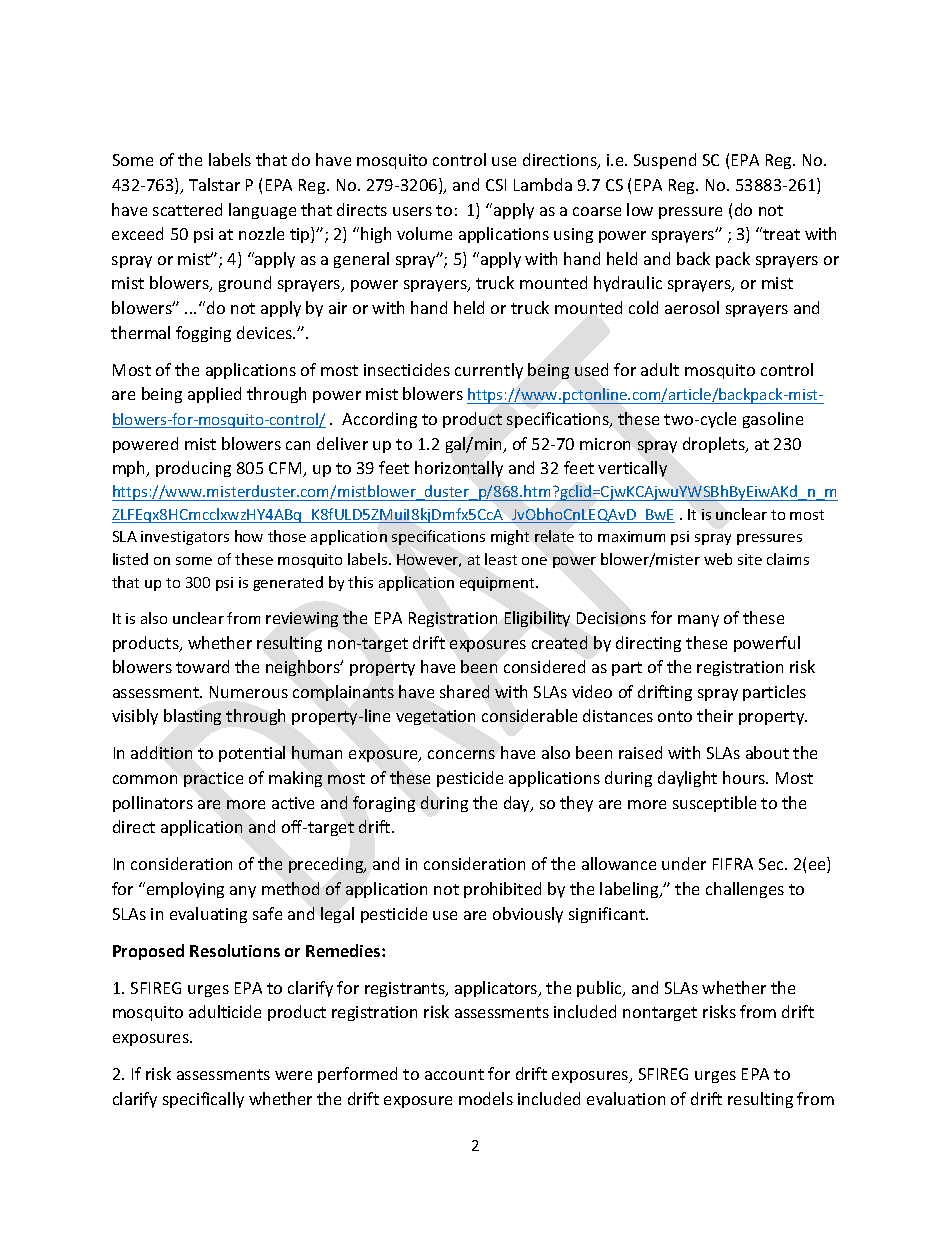 The height and width of the screenshot is (1233, 952). I want to click on specifically, so click(203, 1100).
